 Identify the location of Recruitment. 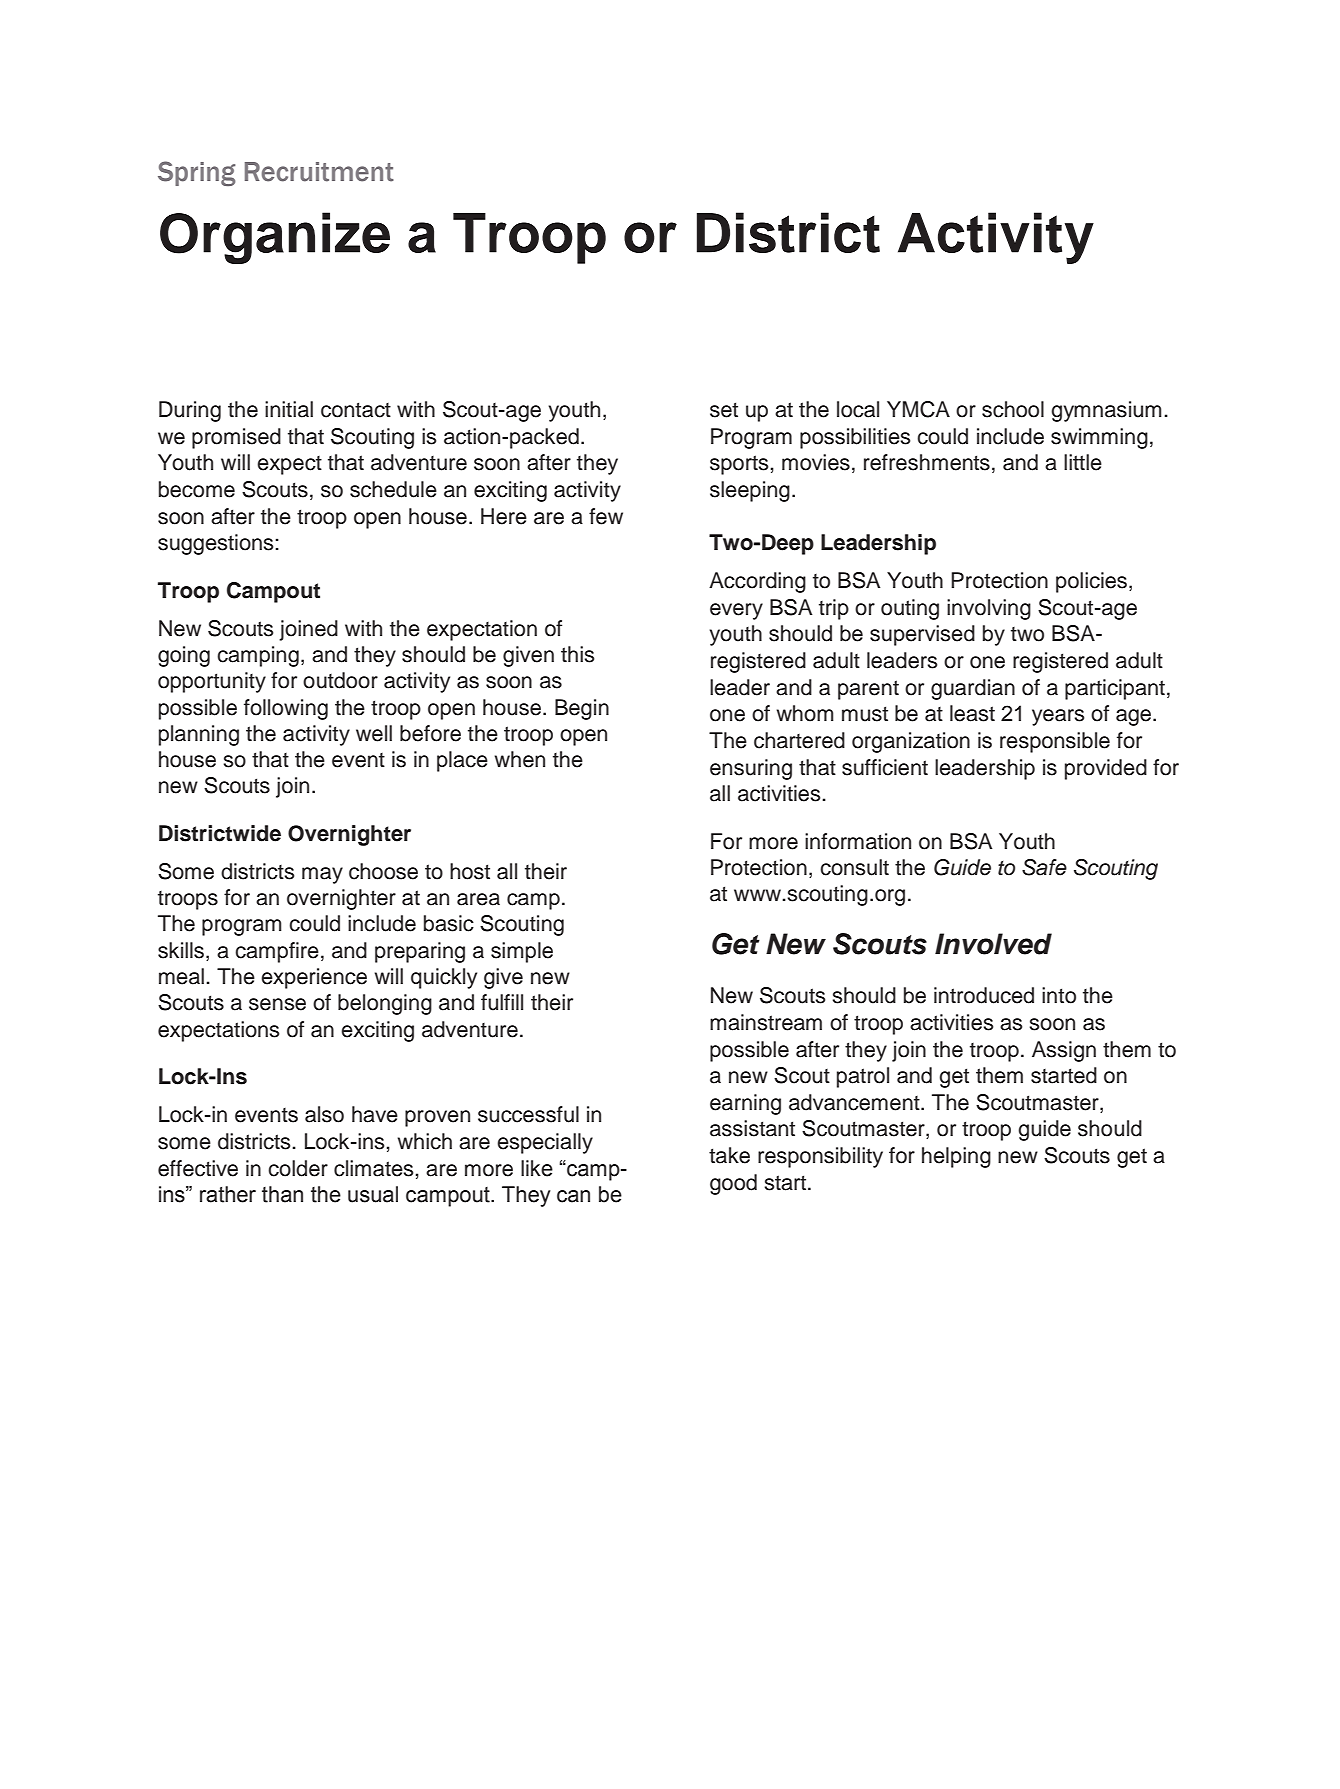
(319, 172).
